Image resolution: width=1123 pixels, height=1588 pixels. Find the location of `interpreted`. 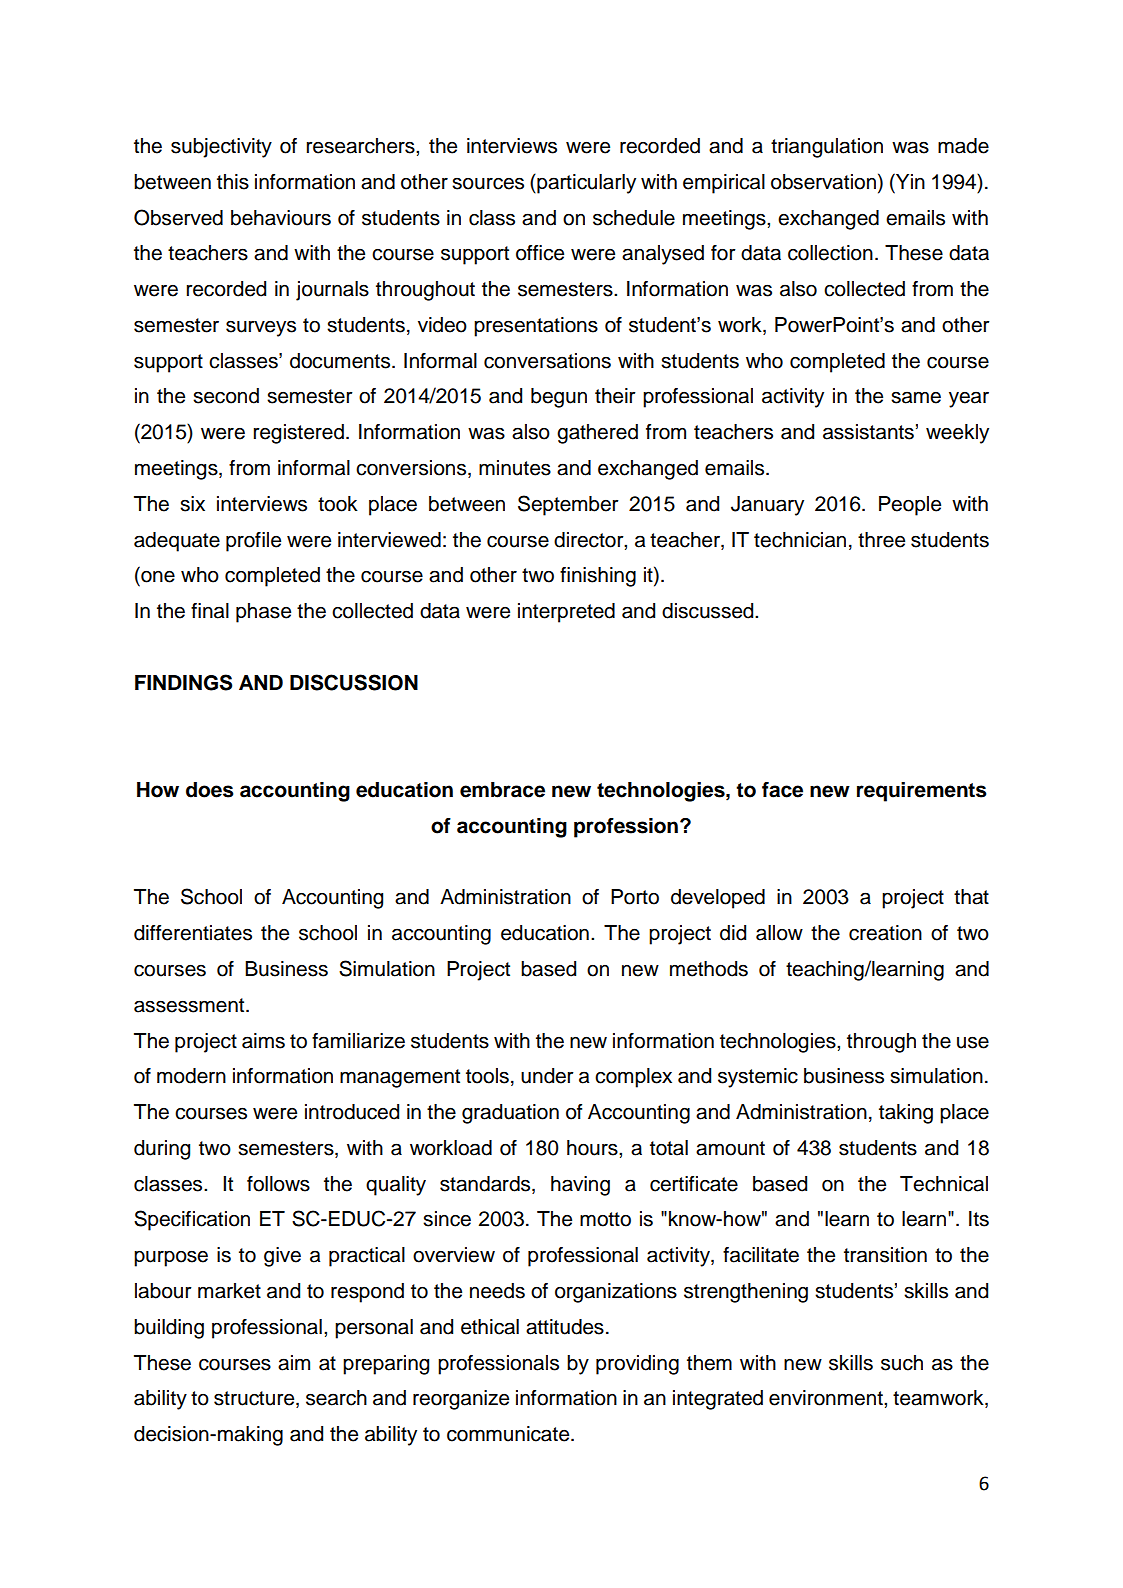

interpreted is located at coordinates (566, 613).
